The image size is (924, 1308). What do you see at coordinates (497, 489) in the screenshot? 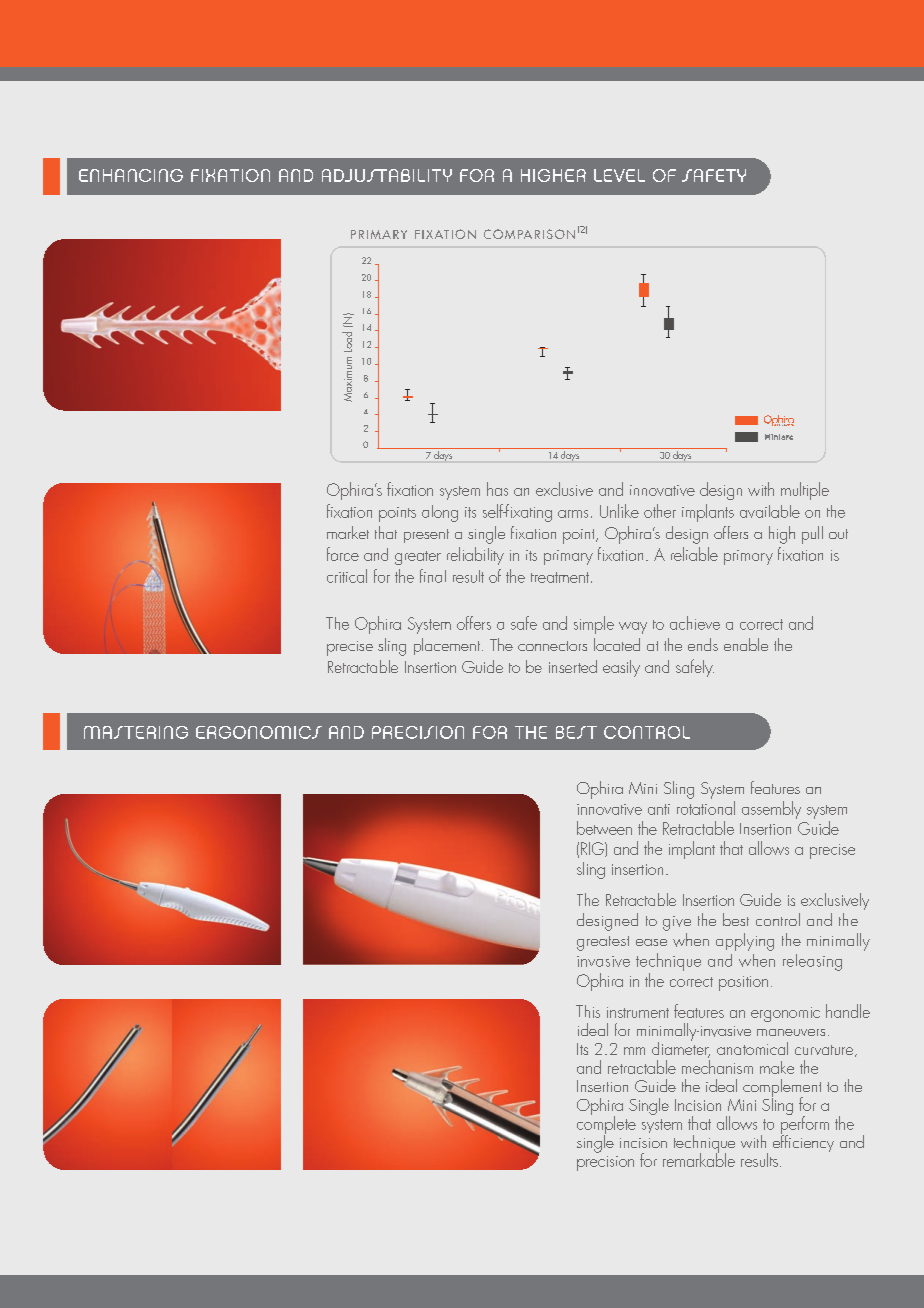
I see `has` at bounding box center [497, 489].
